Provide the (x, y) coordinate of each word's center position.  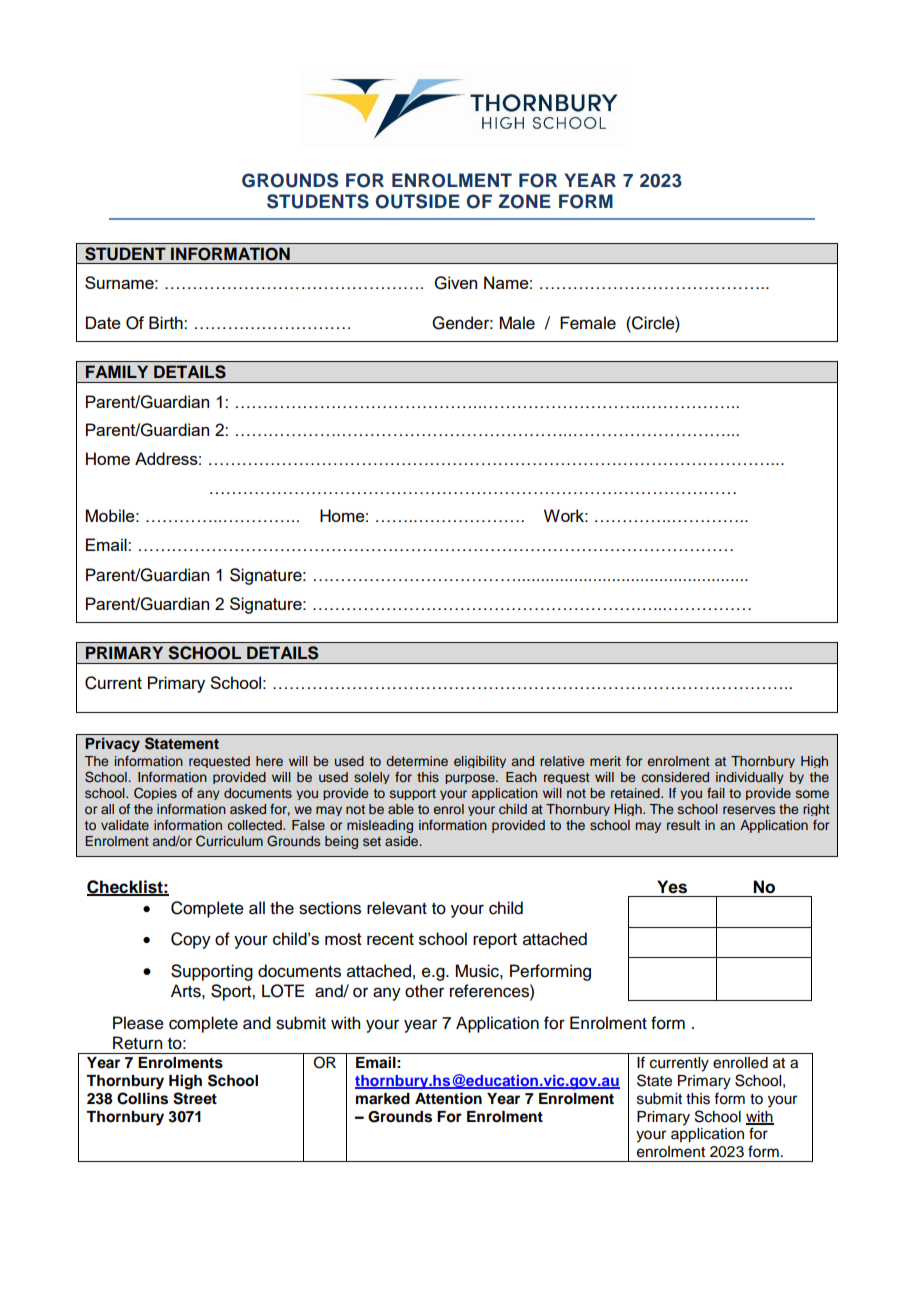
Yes (672, 887)
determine (417, 761)
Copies (155, 793)
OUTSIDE (418, 201)
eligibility (480, 762)
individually (750, 778)
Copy (191, 940)
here (269, 761)
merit (605, 761)
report (495, 941)
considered (675, 777)
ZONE (524, 201)
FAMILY (117, 371)
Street (195, 1098)
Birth (167, 322)
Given (456, 283)
